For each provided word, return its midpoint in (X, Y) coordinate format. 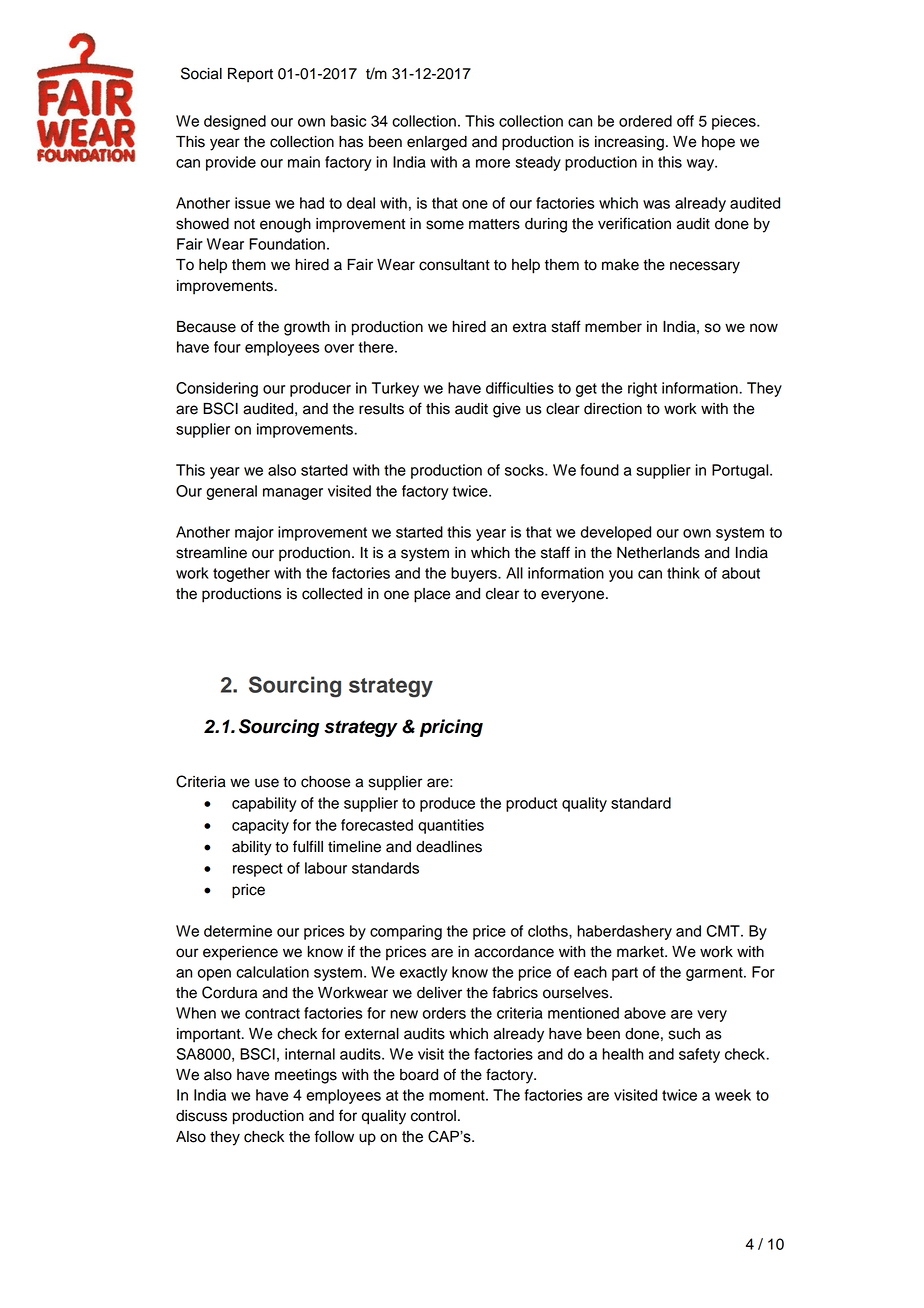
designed (235, 122)
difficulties (520, 388)
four (227, 347)
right (642, 389)
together (241, 574)
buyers (475, 574)
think (683, 573)
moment (458, 1095)
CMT (724, 931)
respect (258, 870)
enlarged (437, 143)
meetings (306, 1076)
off (685, 121)
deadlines (449, 847)
